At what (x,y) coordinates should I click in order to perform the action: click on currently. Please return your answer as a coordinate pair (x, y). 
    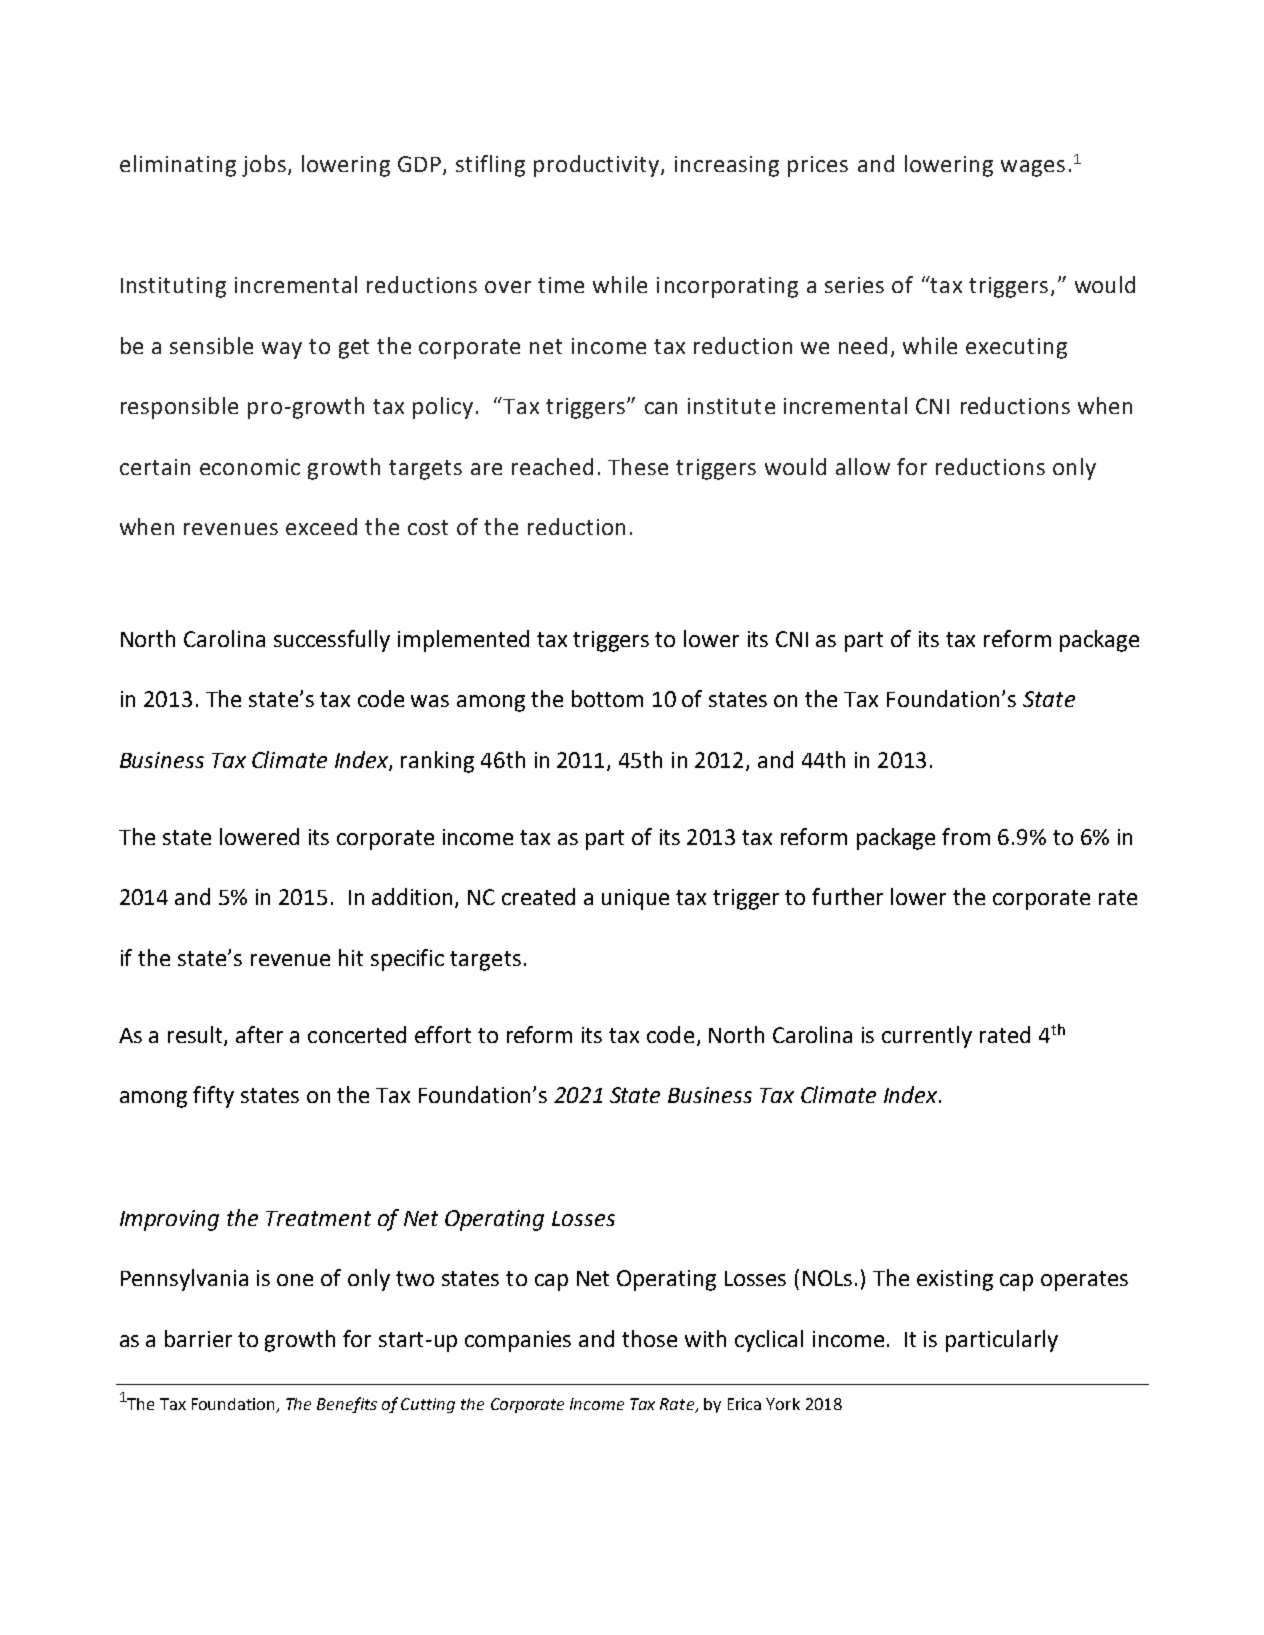
    Looking at the image, I should click on (927, 1037).
